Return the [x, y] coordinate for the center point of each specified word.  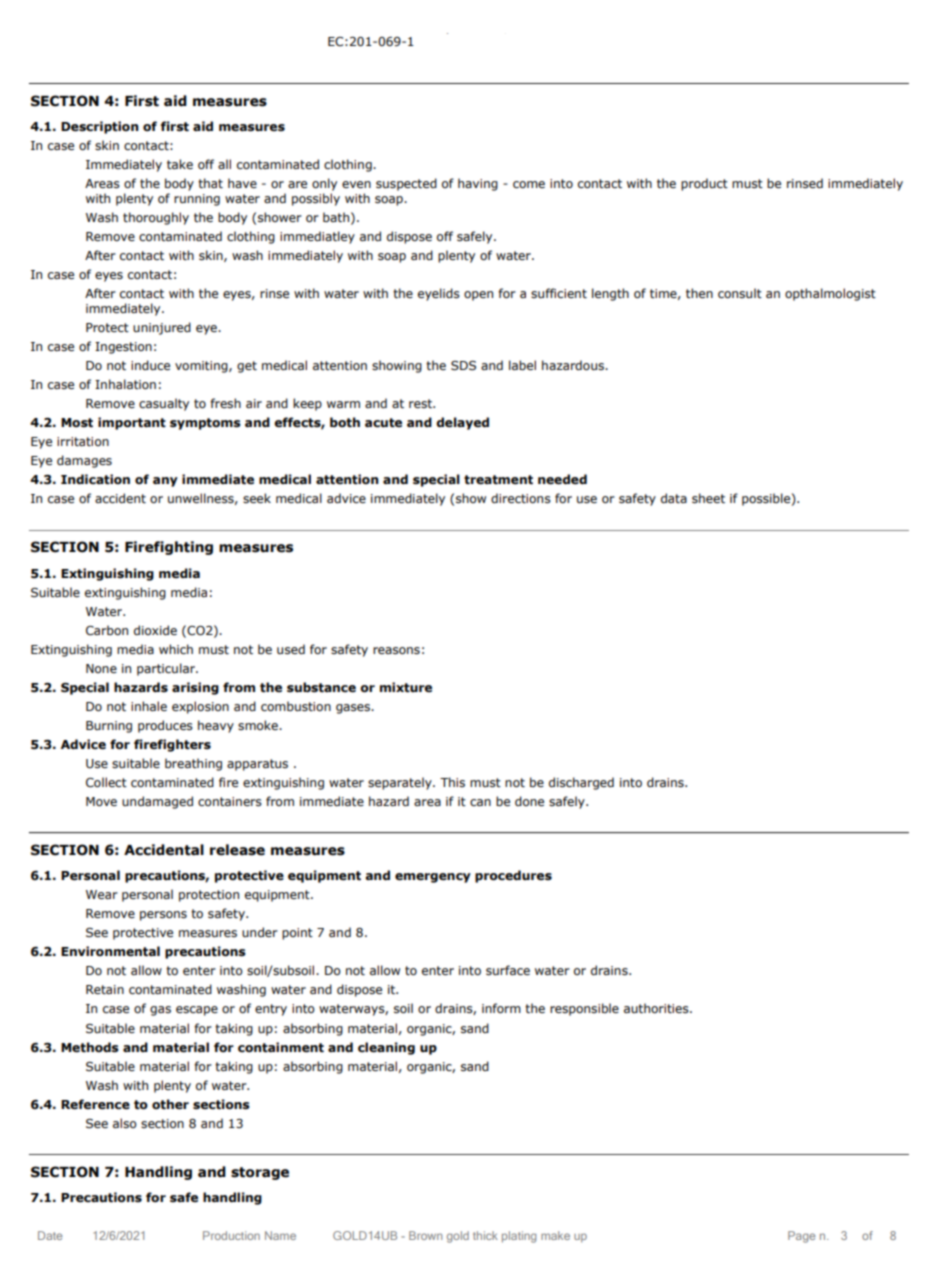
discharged [581, 783]
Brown [425, 1235]
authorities [657, 1008]
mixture [406, 687]
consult [740, 293]
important [132, 423]
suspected [406, 184]
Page [802, 1237]
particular [167, 669]
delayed [462, 423]
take [180, 164]
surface [508, 970]
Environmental [110, 951]
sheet [708, 498]
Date [50, 1235]
